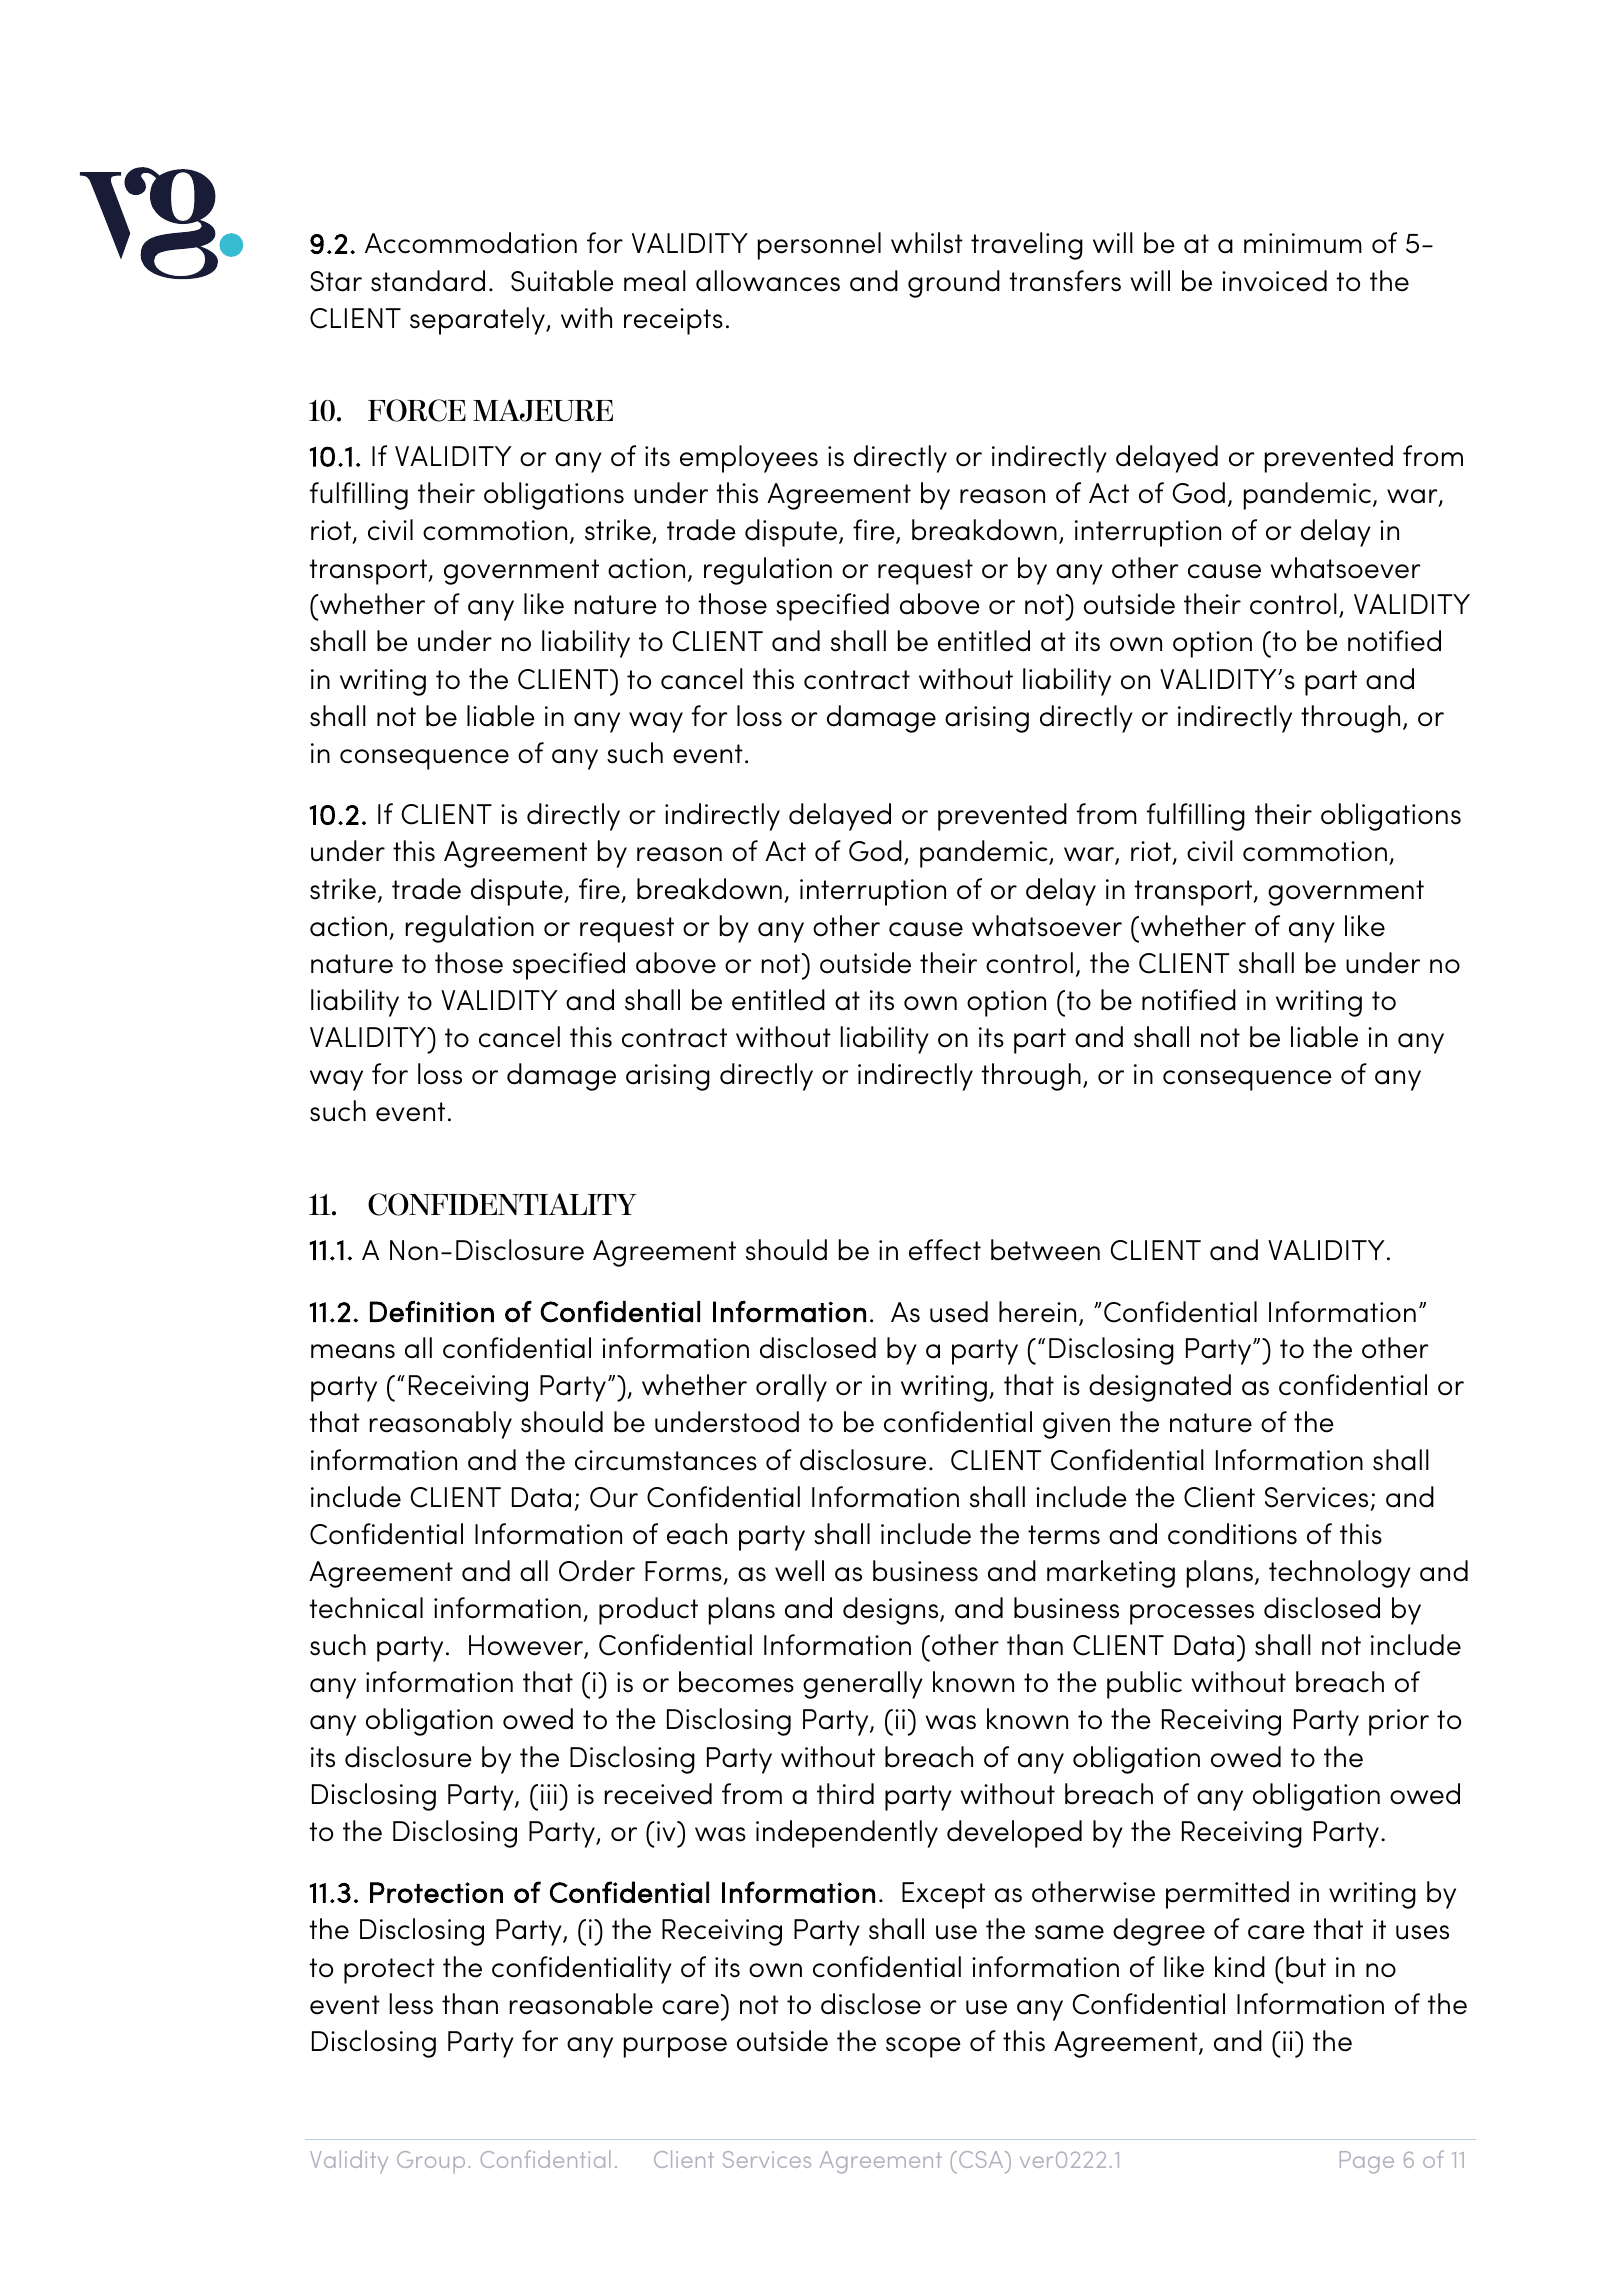 This document has height=2289, width=1618. What do you see at coordinates (431, 2162) in the document?
I see `Group` at bounding box center [431, 2162].
